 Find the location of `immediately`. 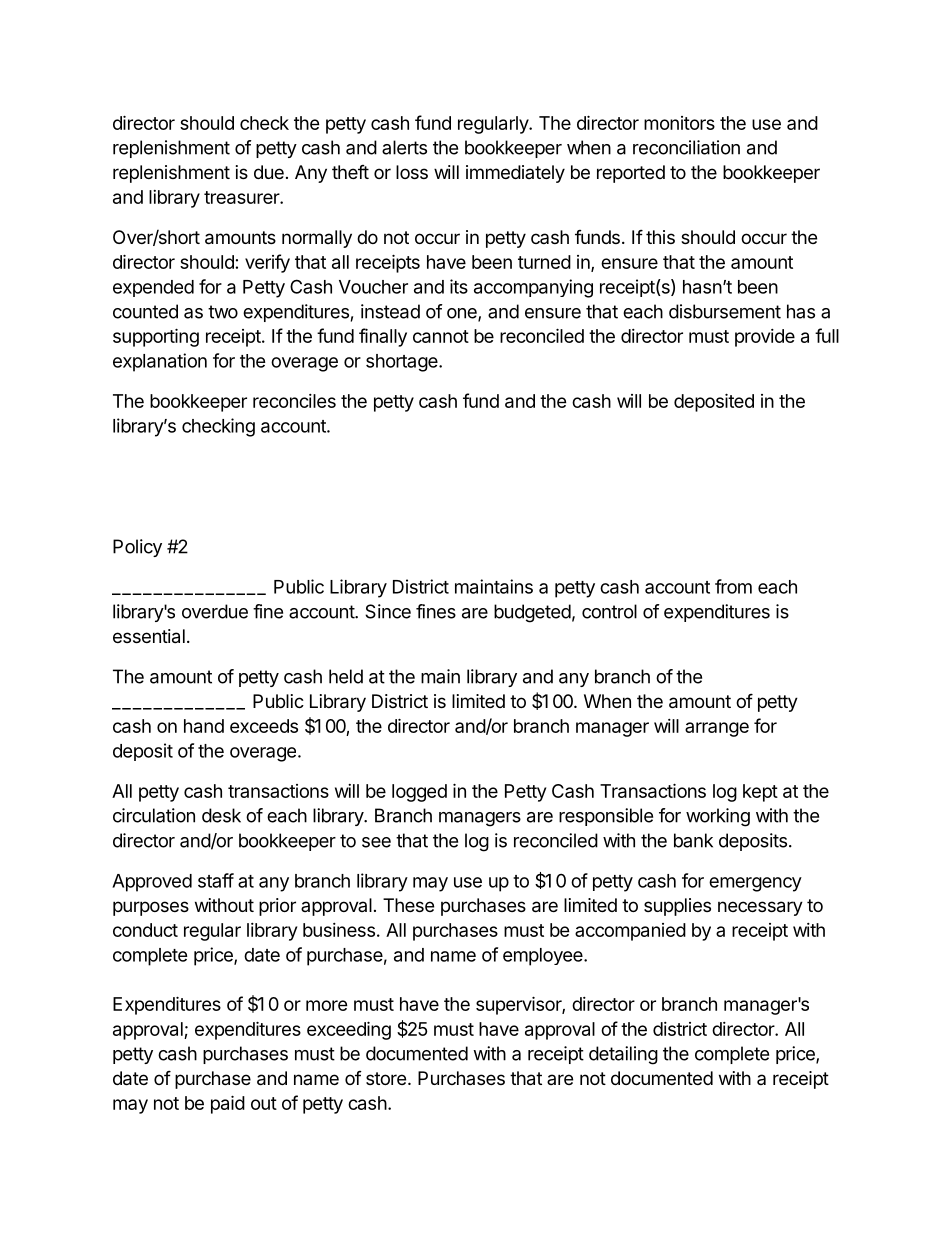

immediately is located at coordinates (515, 174).
